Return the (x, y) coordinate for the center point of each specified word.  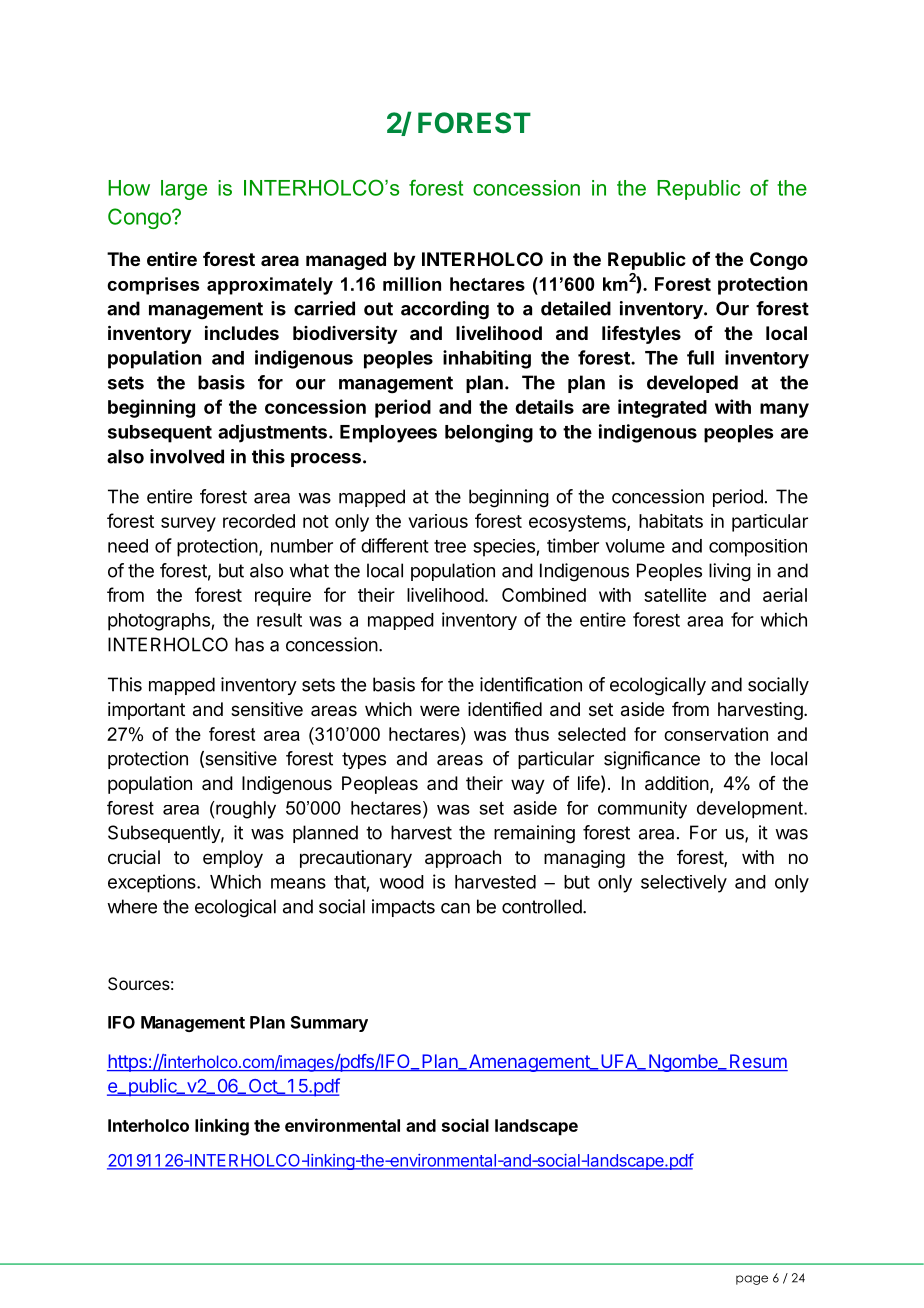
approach (463, 859)
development (751, 810)
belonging (489, 433)
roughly (245, 810)
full (700, 357)
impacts (403, 908)
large (184, 190)
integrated (662, 408)
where (132, 906)
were (440, 710)
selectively (684, 884)
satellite (675, 595)
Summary (329, 1024)
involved (187, 456)
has (249, 644)
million (412, 284)
